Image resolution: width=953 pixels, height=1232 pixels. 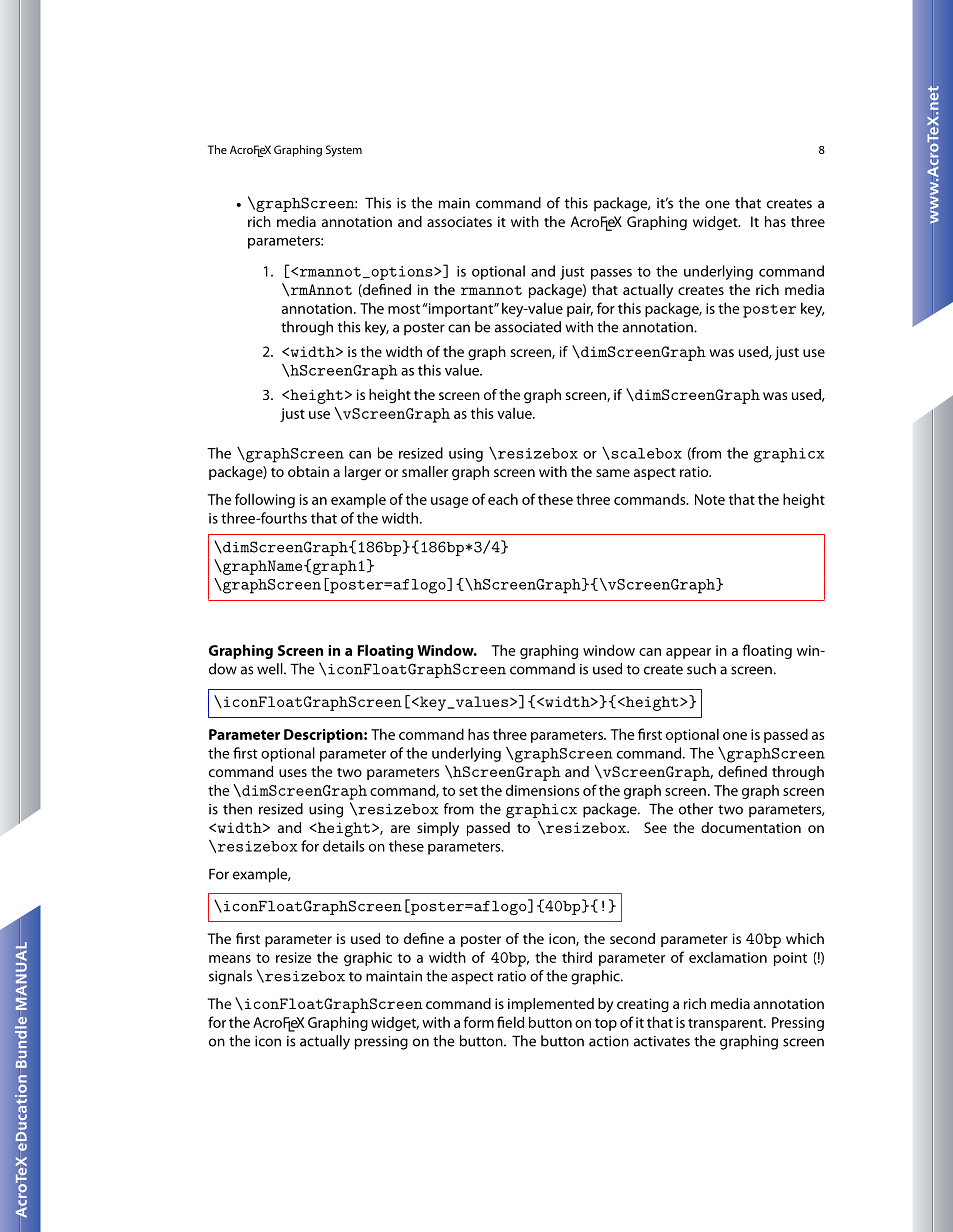 I want to click on each, so click(x=503, y=499).
